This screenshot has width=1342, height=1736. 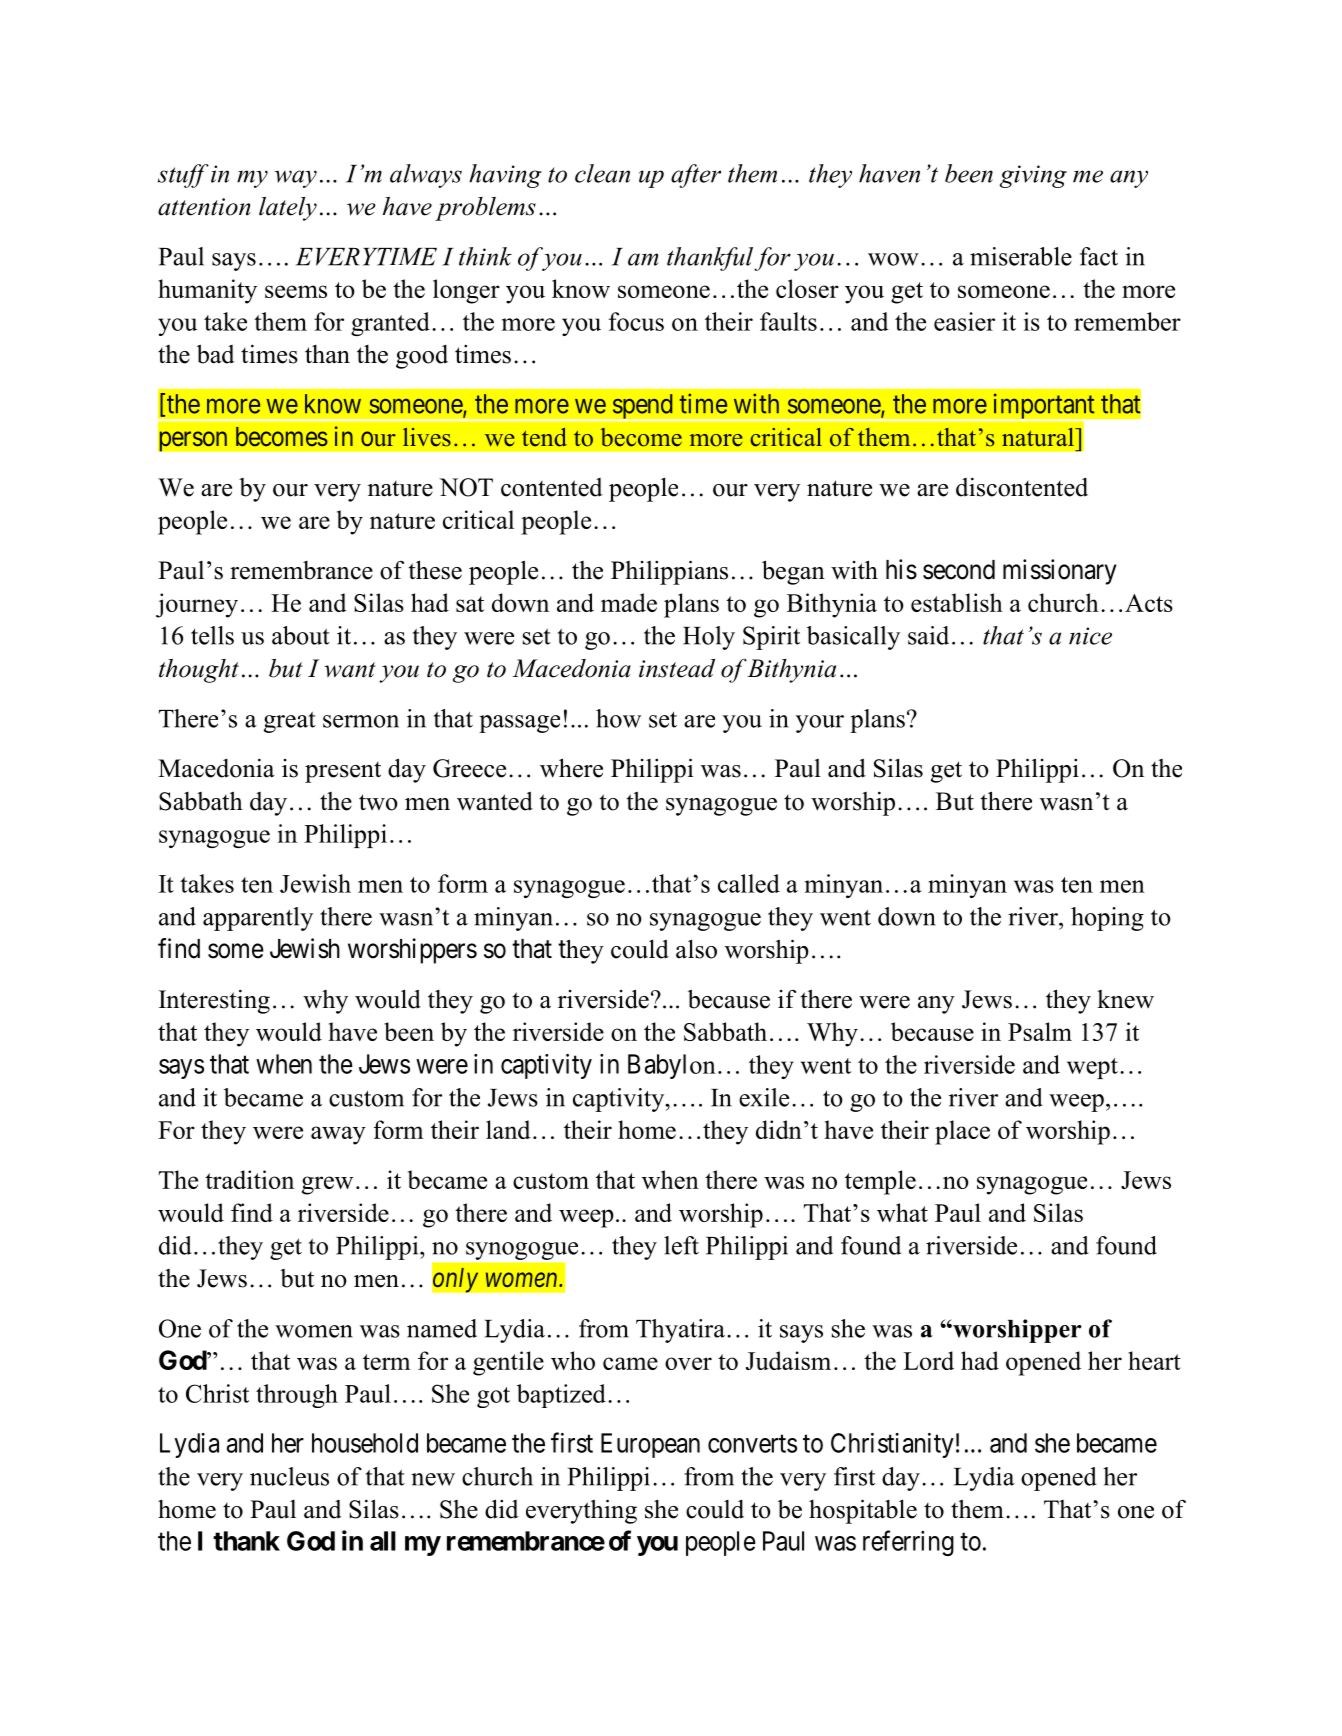 What do you see at coordinates (301, 635) in the screenshot?
I see `about` at bounding box center [301, 635].
